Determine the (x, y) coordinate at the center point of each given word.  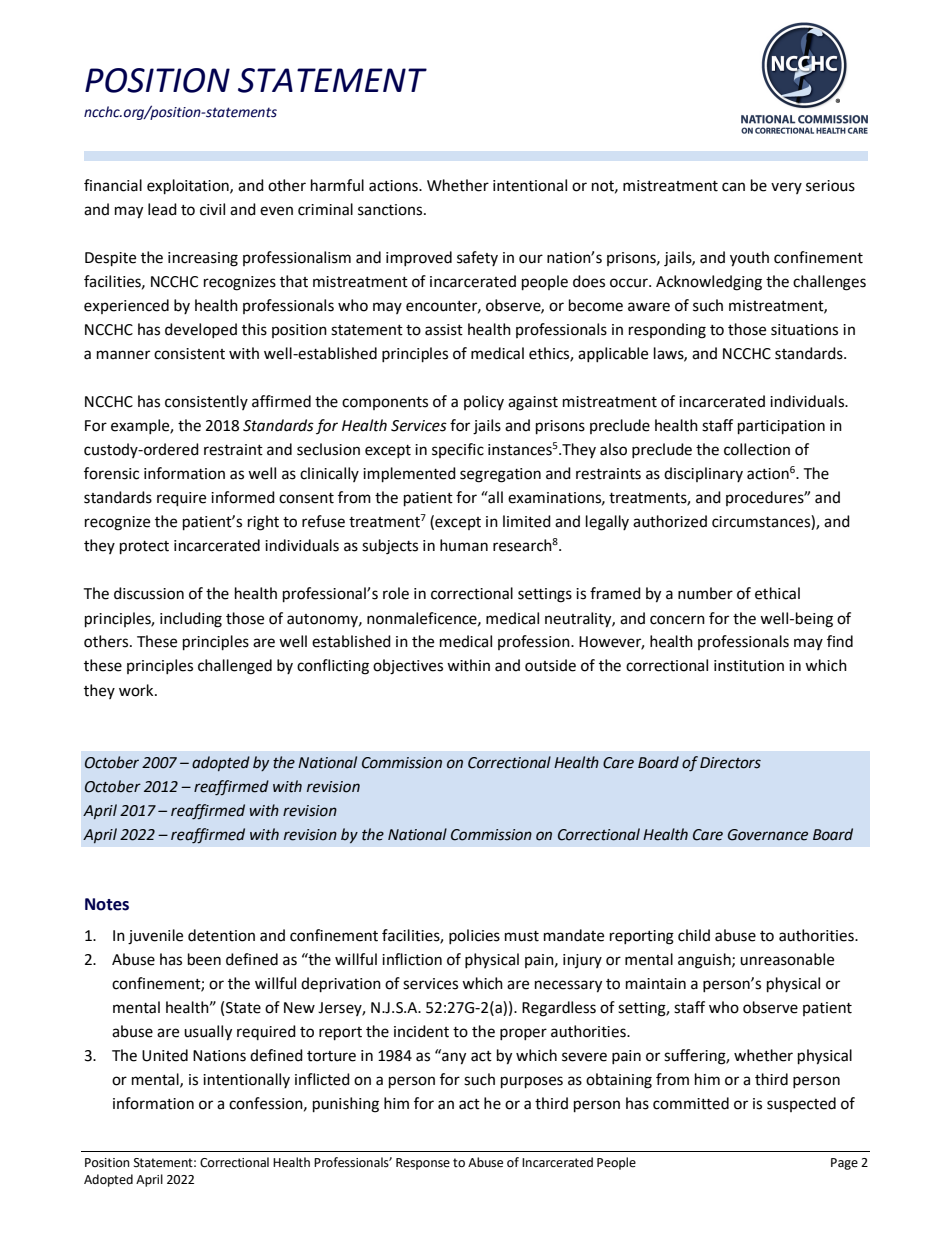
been (204, 959)
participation (781, 427)
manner (123, 355)
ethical (777, 593)
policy (484, 402)
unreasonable (787, 959)
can (733, 187)
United (165, 1055)
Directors (730, 763)
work (137, 690)
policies (474, 936)
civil (212, 209)
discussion (149, 593)
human (464, 545)
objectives (408, 667)
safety (477, 258)
